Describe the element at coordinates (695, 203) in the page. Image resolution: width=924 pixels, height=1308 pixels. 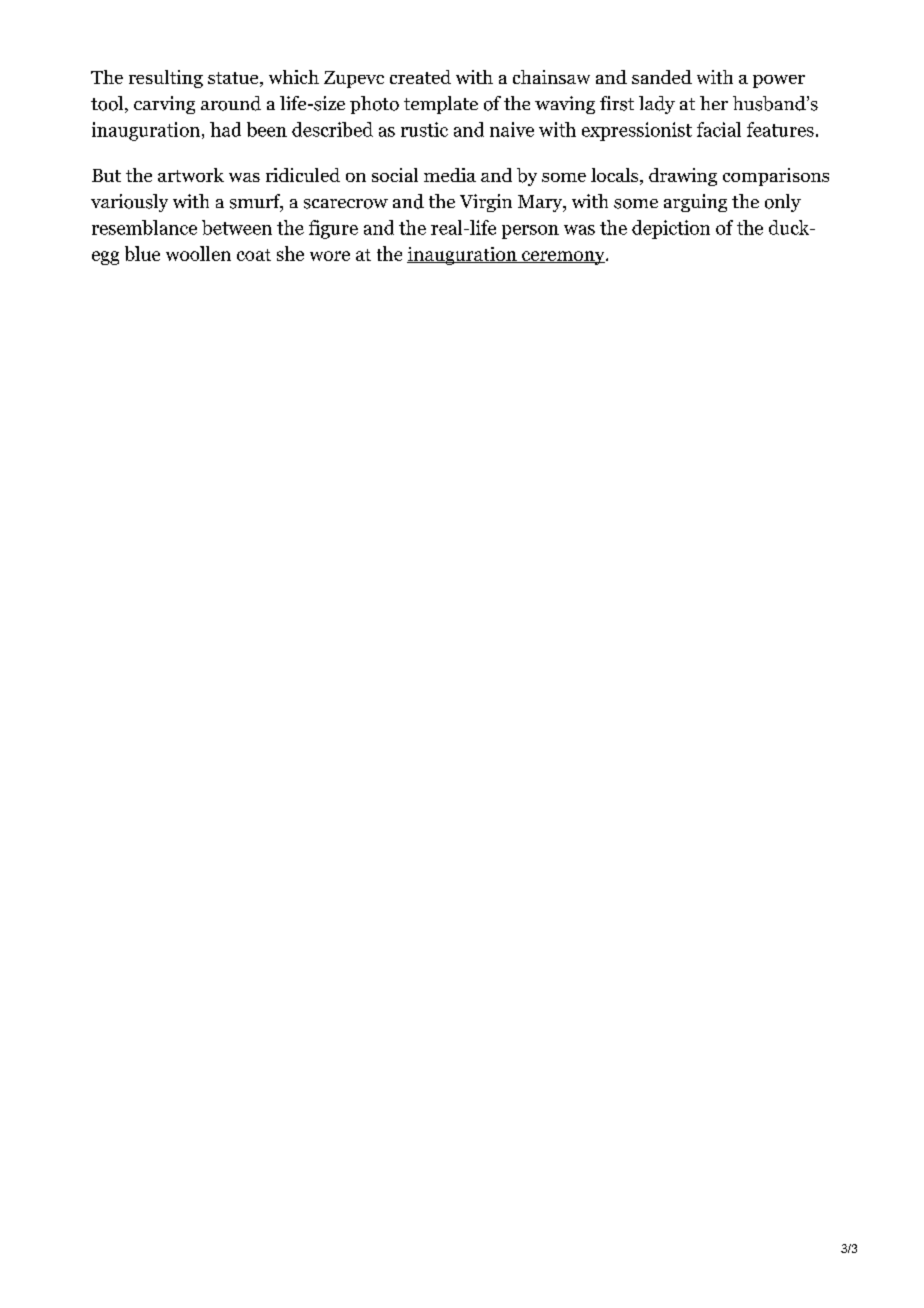
I see `arguing` at that location.
